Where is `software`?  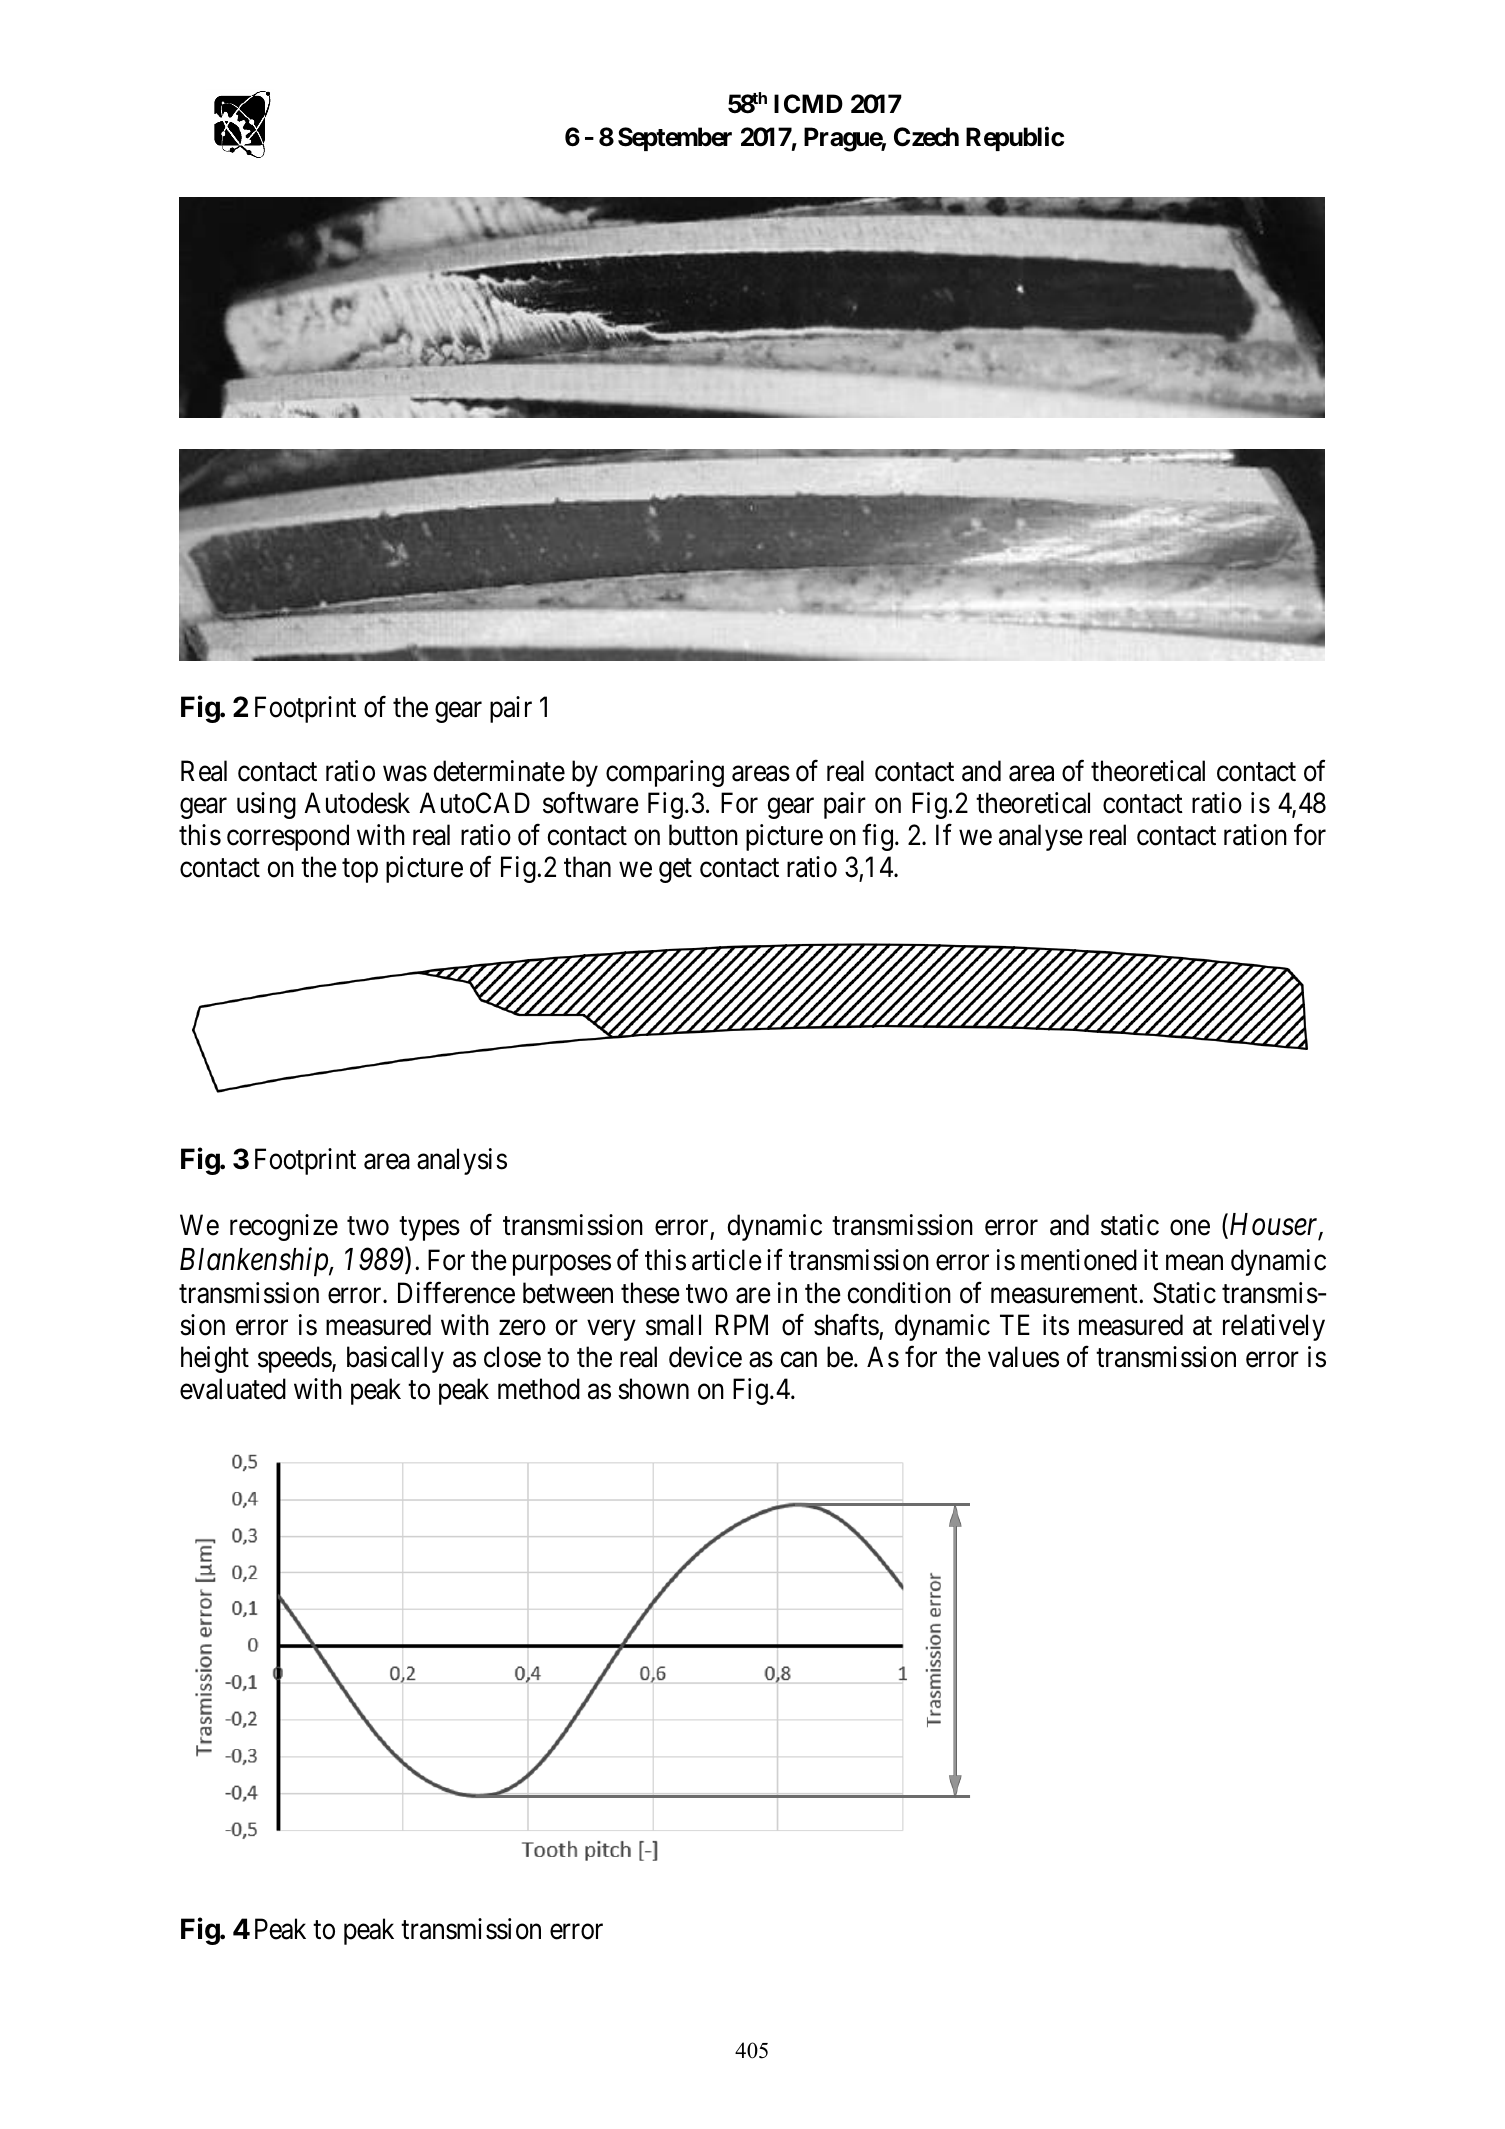 software is located at coordinates (591, 803).
